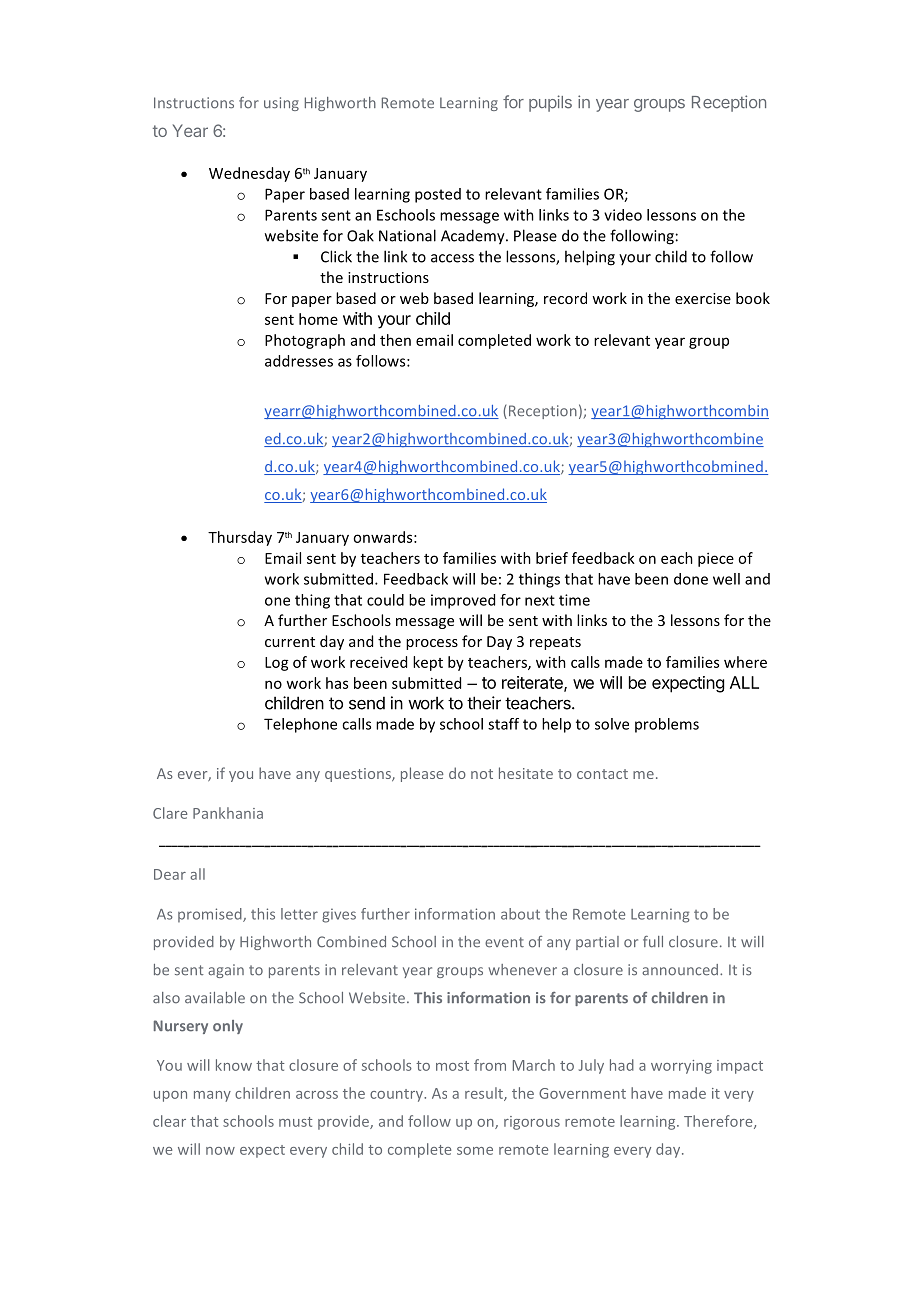 The height and width of the image is (1308, 924). I want to click on problems, so click(667, 725).
